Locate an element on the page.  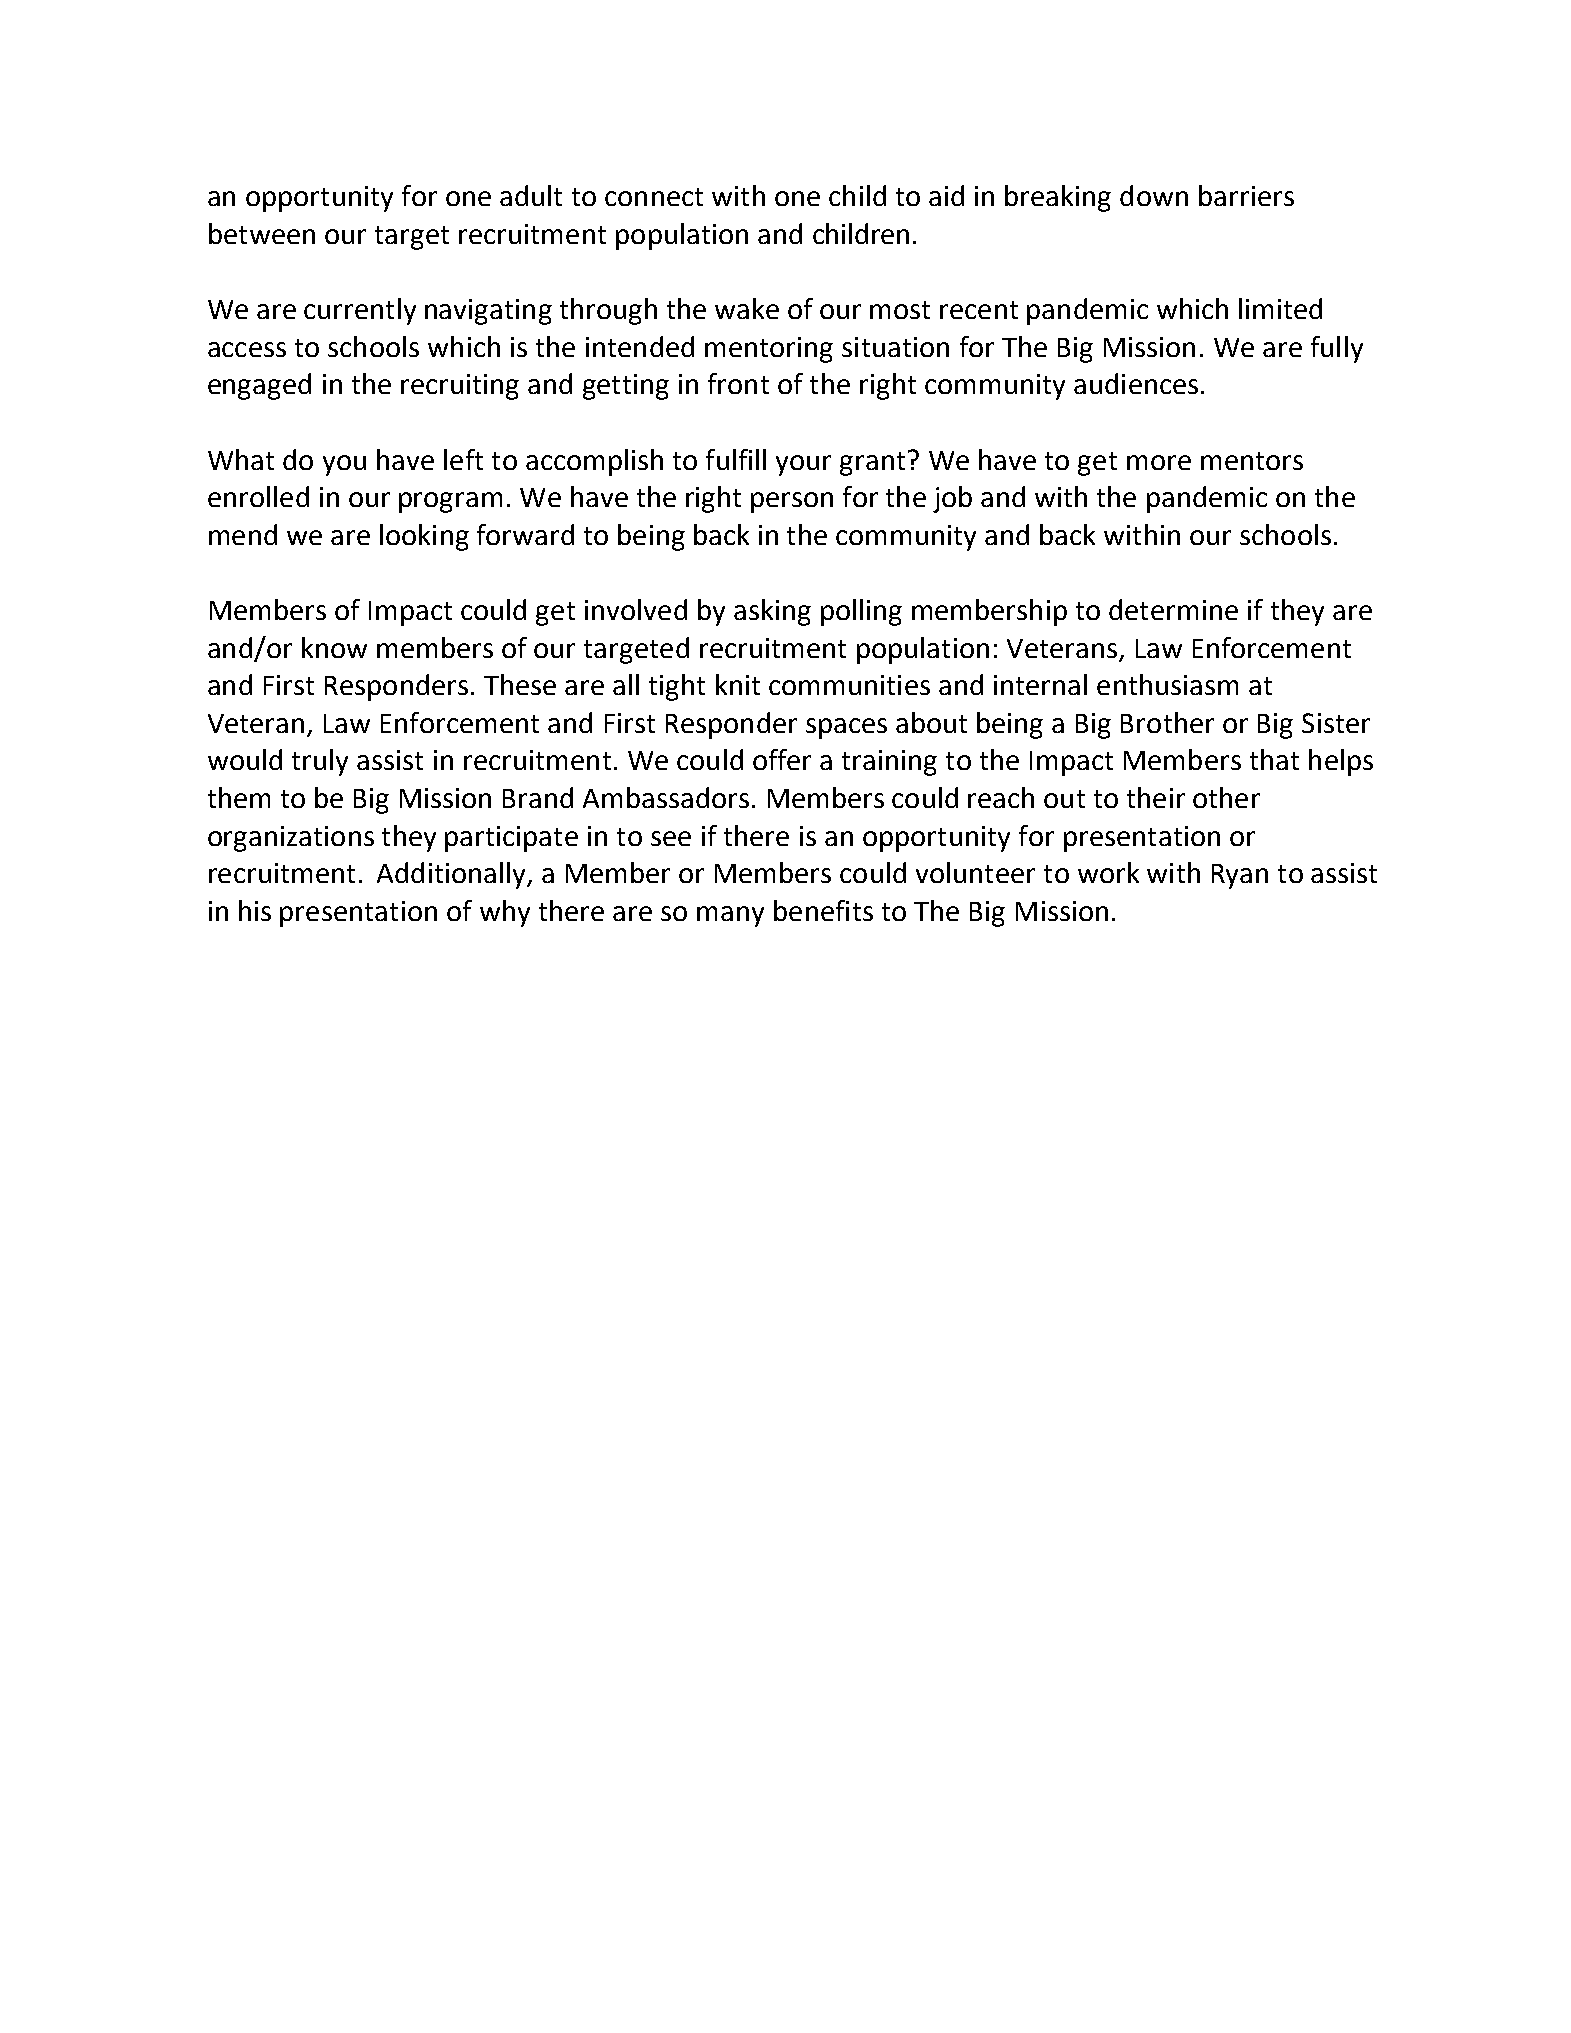
Additionally is located at coordinates (452, 875).
